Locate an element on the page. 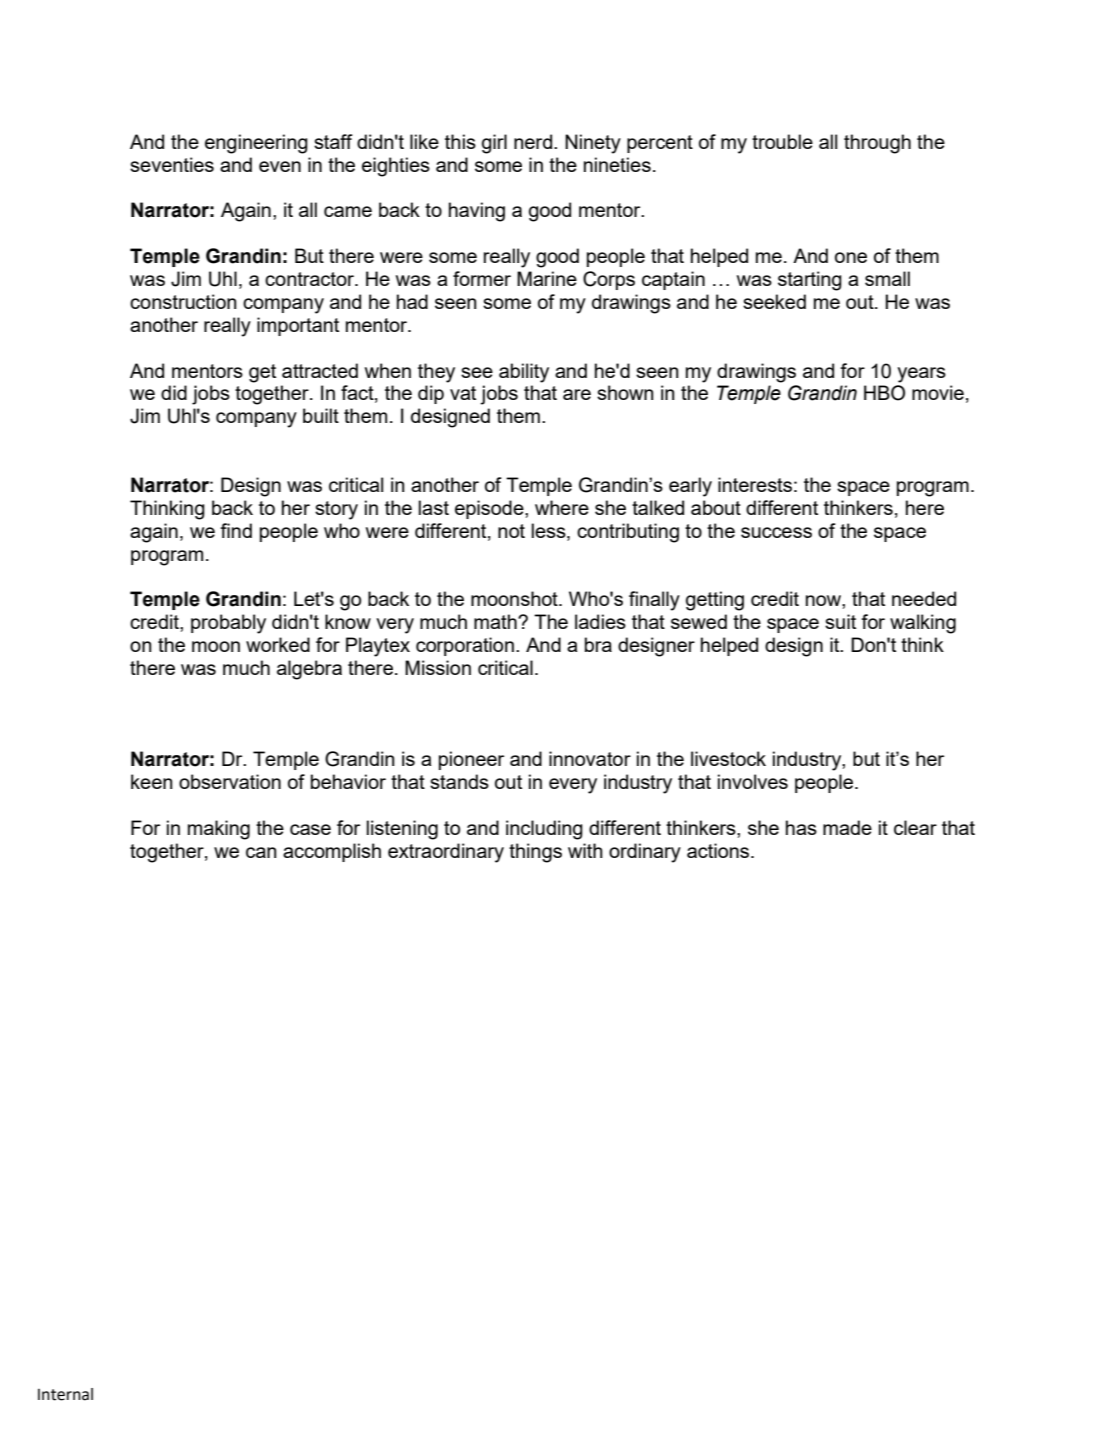  with is located at coordinates (585, 850).
